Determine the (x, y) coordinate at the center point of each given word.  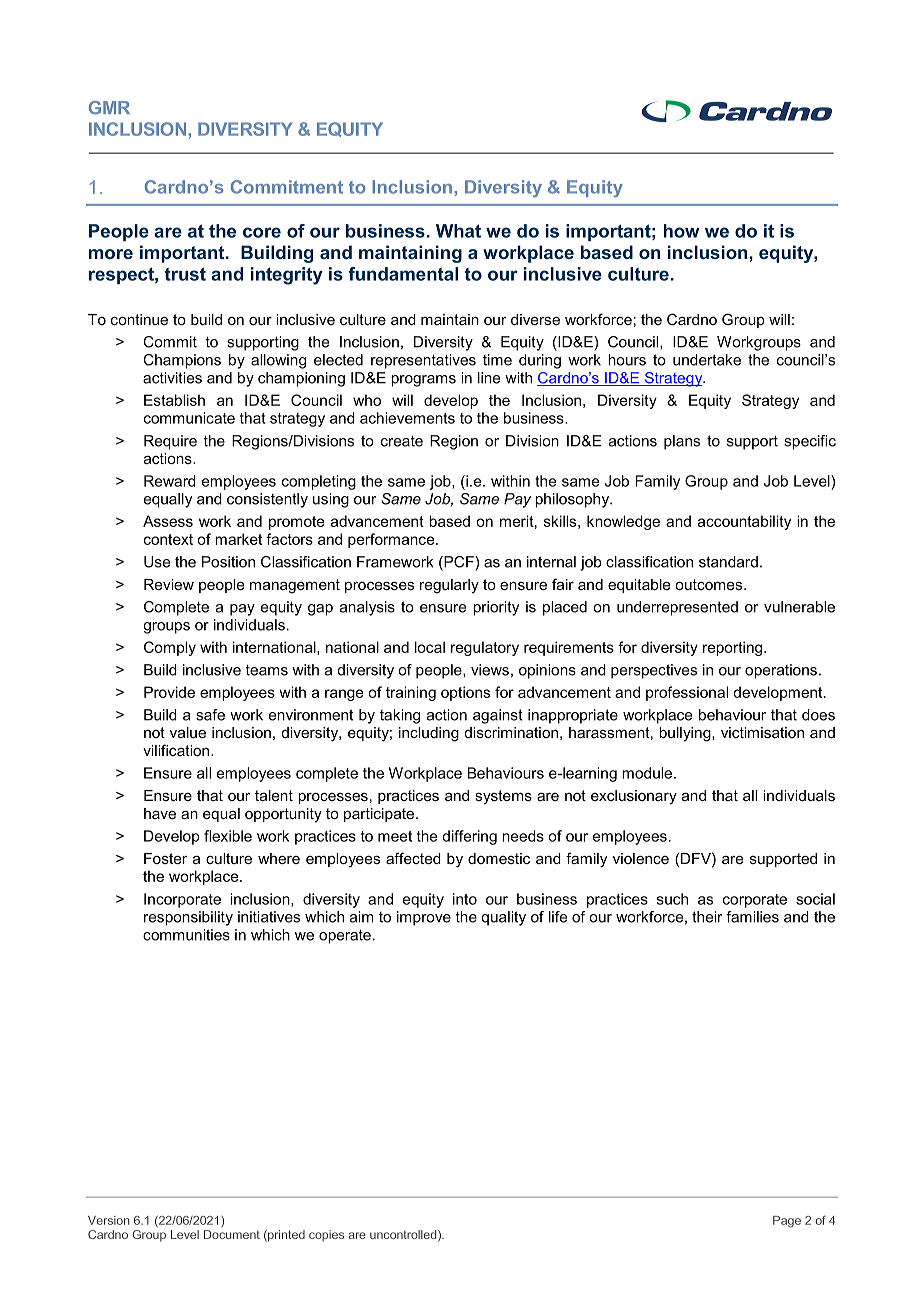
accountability (744, 522)
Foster (165, 858)
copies (326, 1236)
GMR (109, 108)
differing (469, 837)
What (458, 231)
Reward (170, 481)
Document (232, 1234)
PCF (459, 563)
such (672, 899)
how (682, 231)
